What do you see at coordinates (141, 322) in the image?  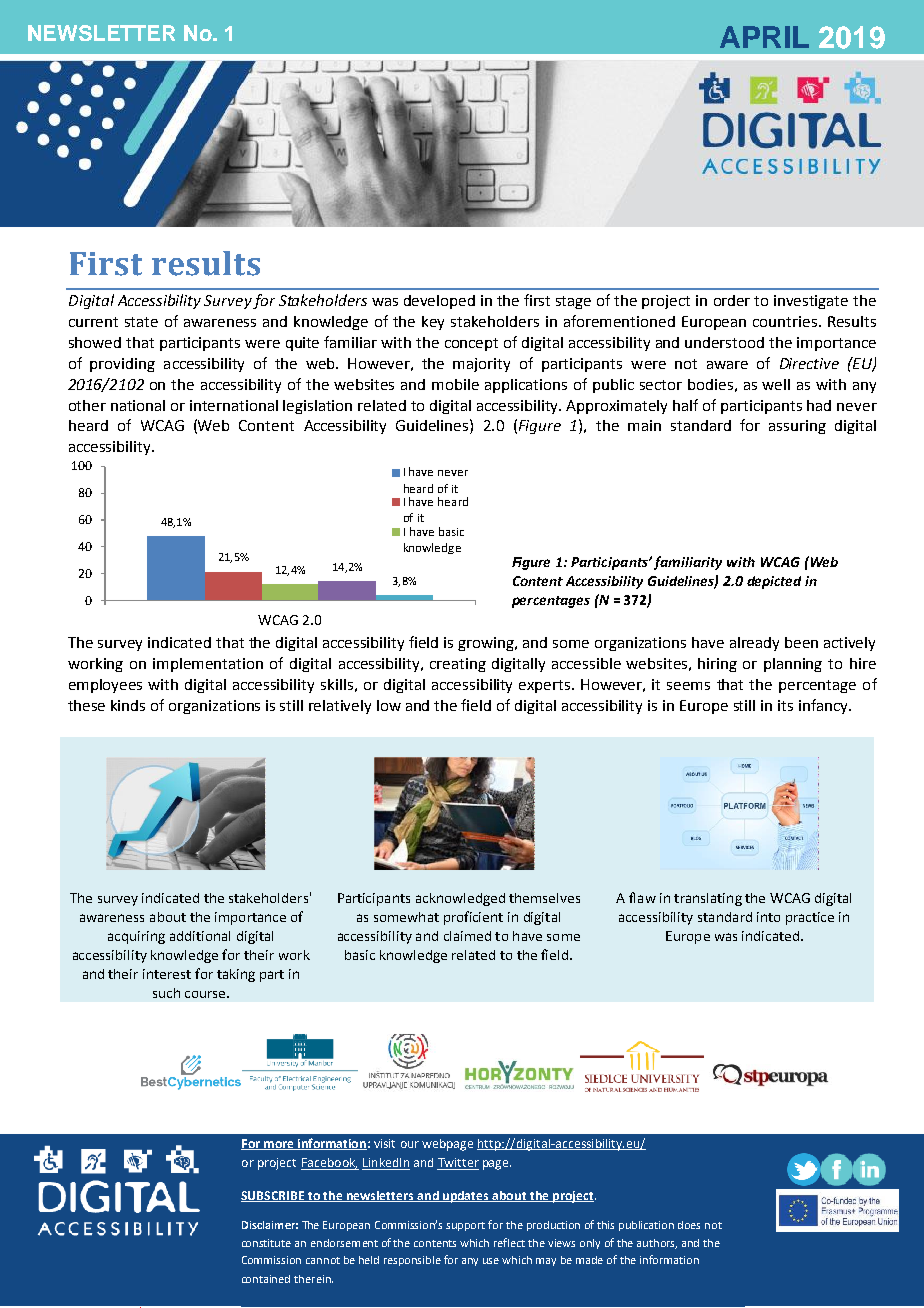 I see `state` at bounding box center [141, 322].
